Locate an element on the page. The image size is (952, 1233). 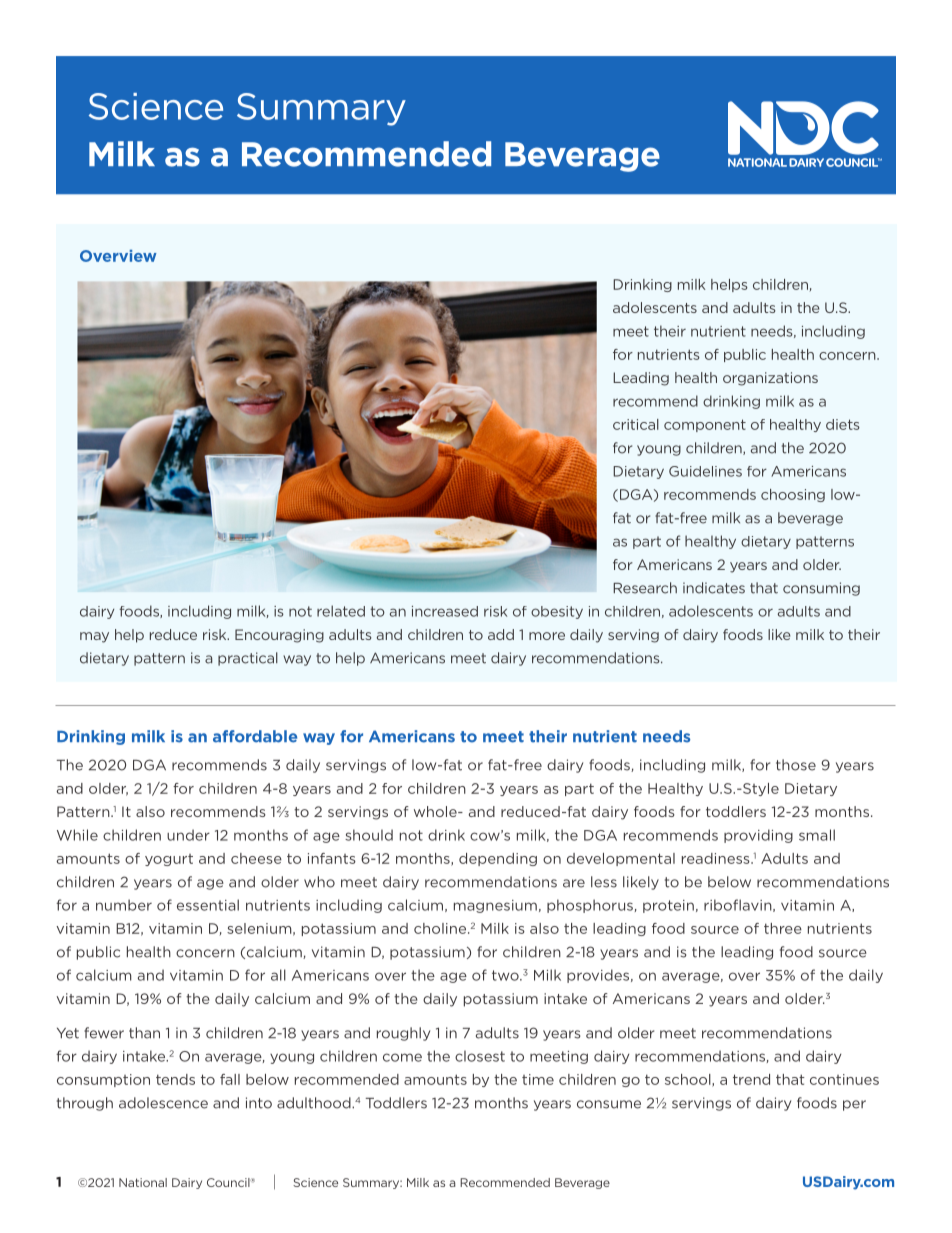
magnesium is located at coordinates (495, 906).
